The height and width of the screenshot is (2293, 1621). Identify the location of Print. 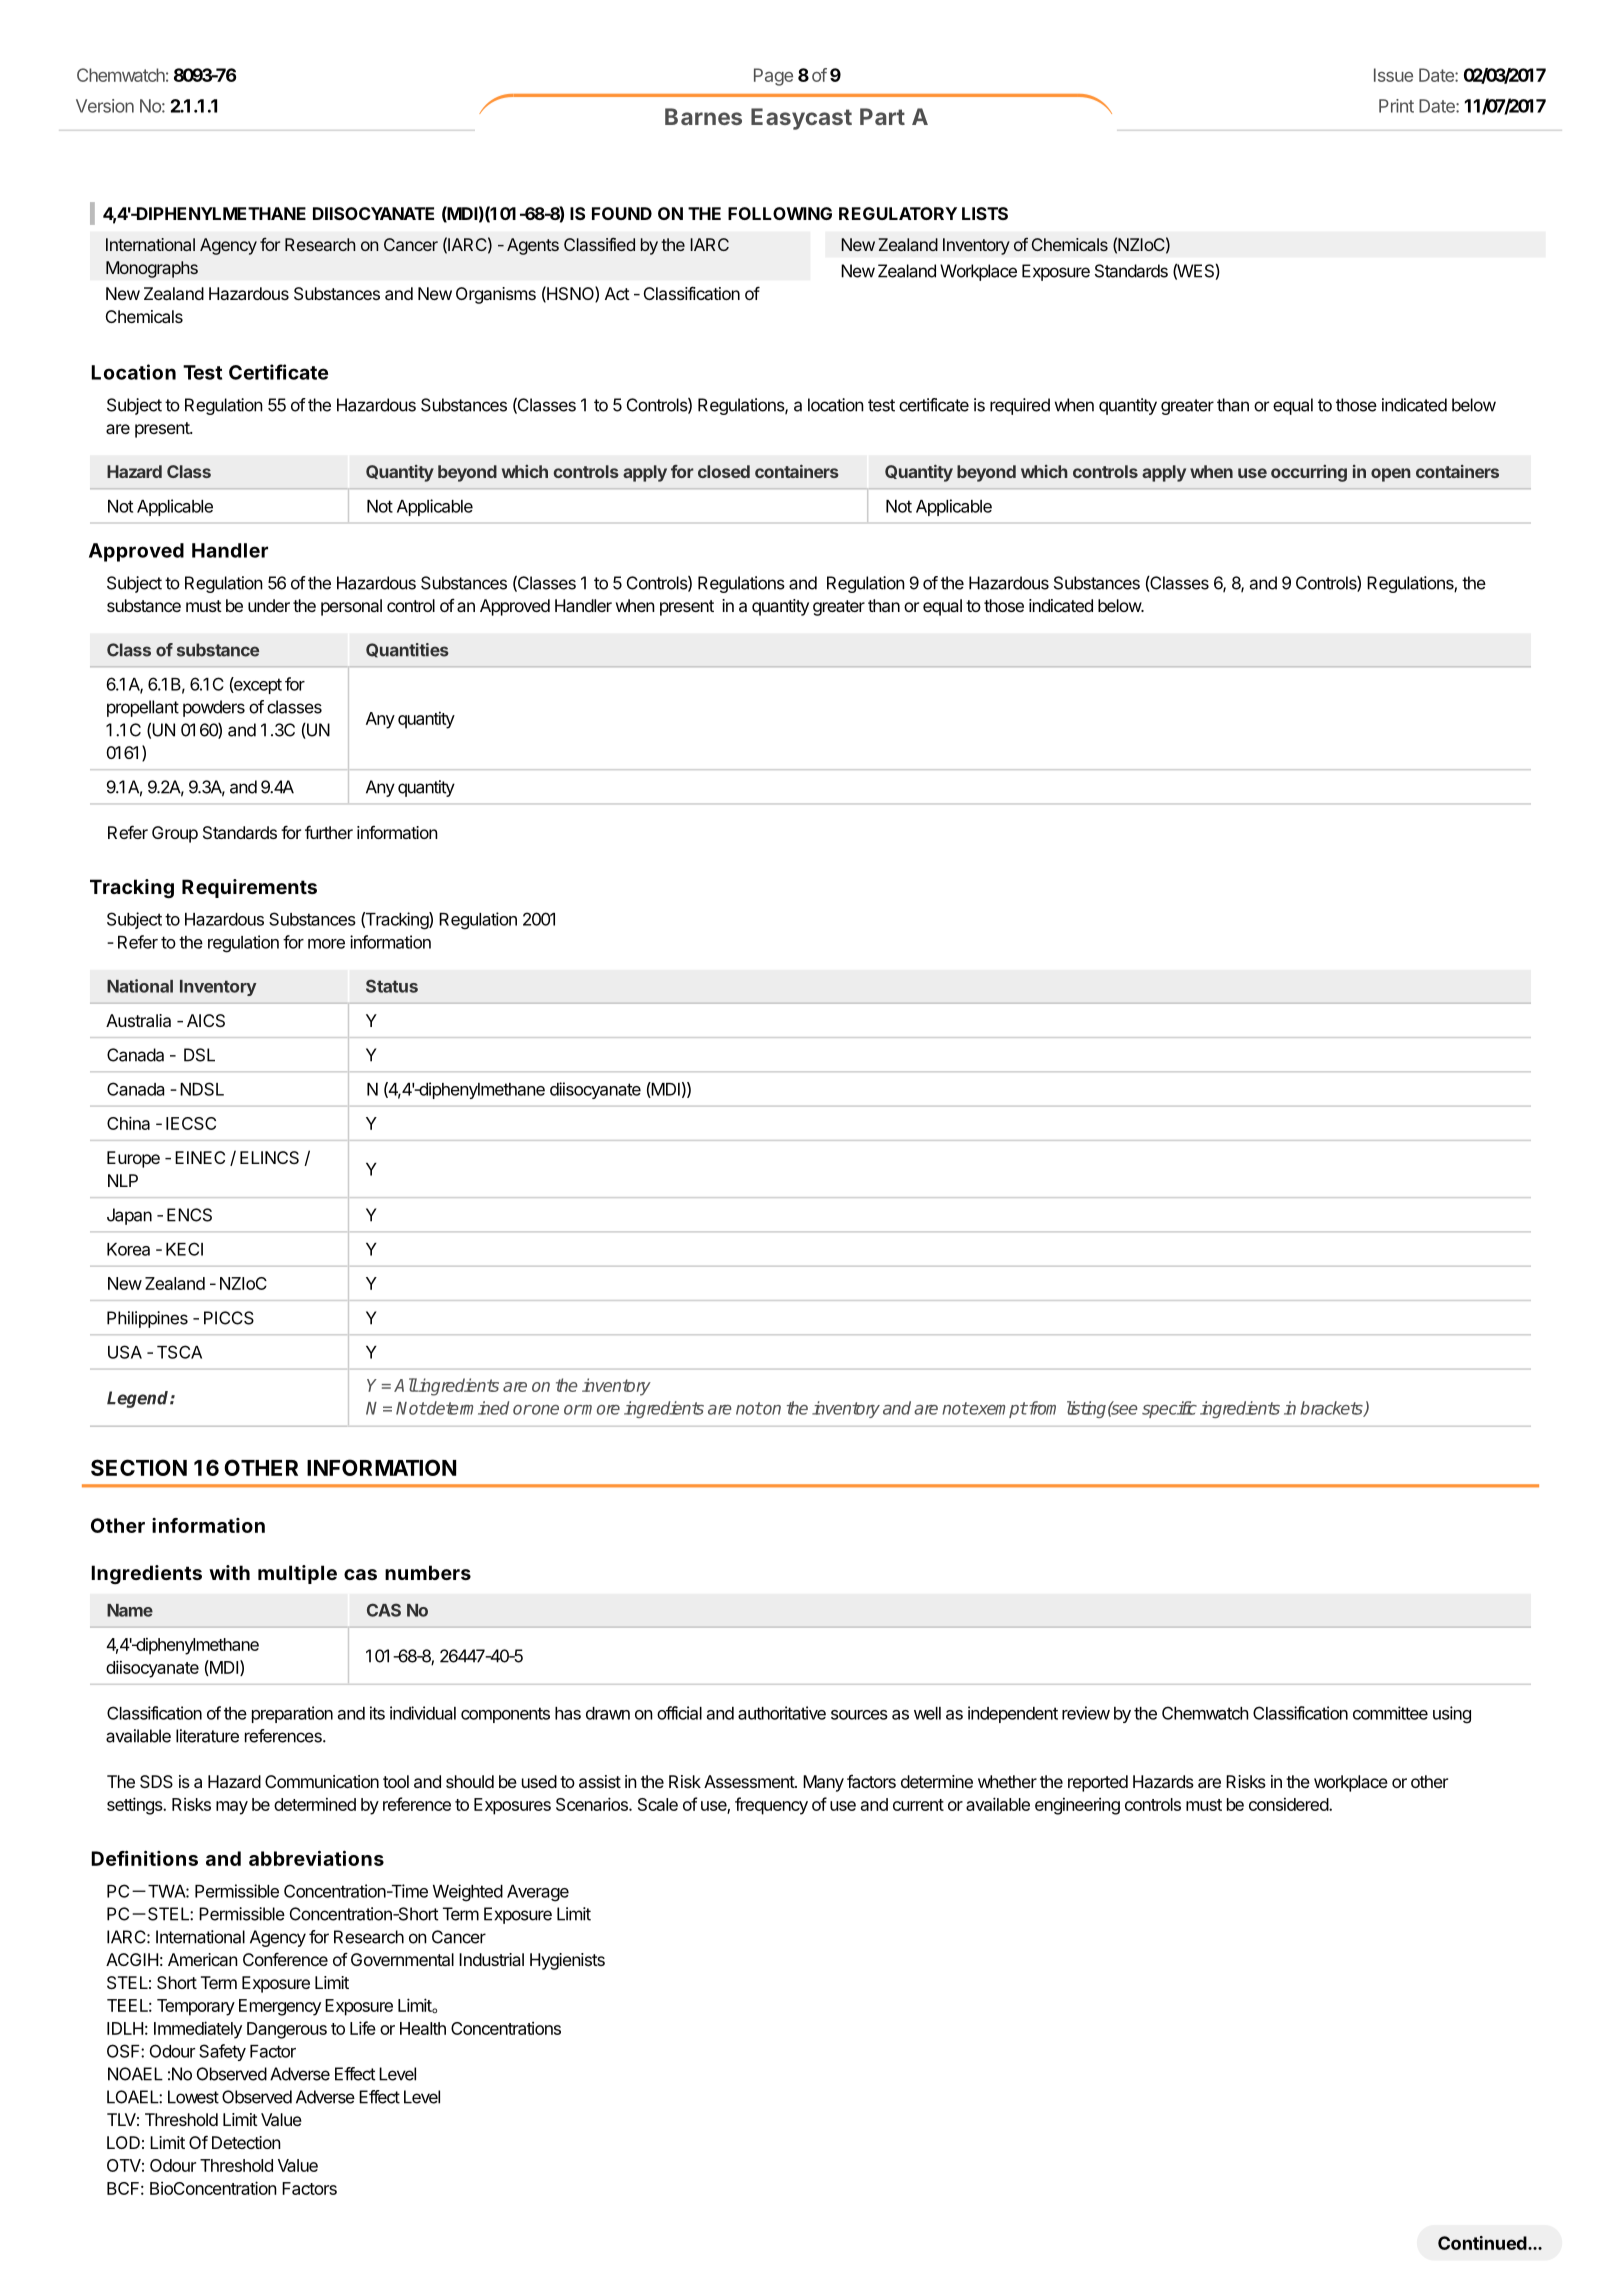
(1396, 106).
